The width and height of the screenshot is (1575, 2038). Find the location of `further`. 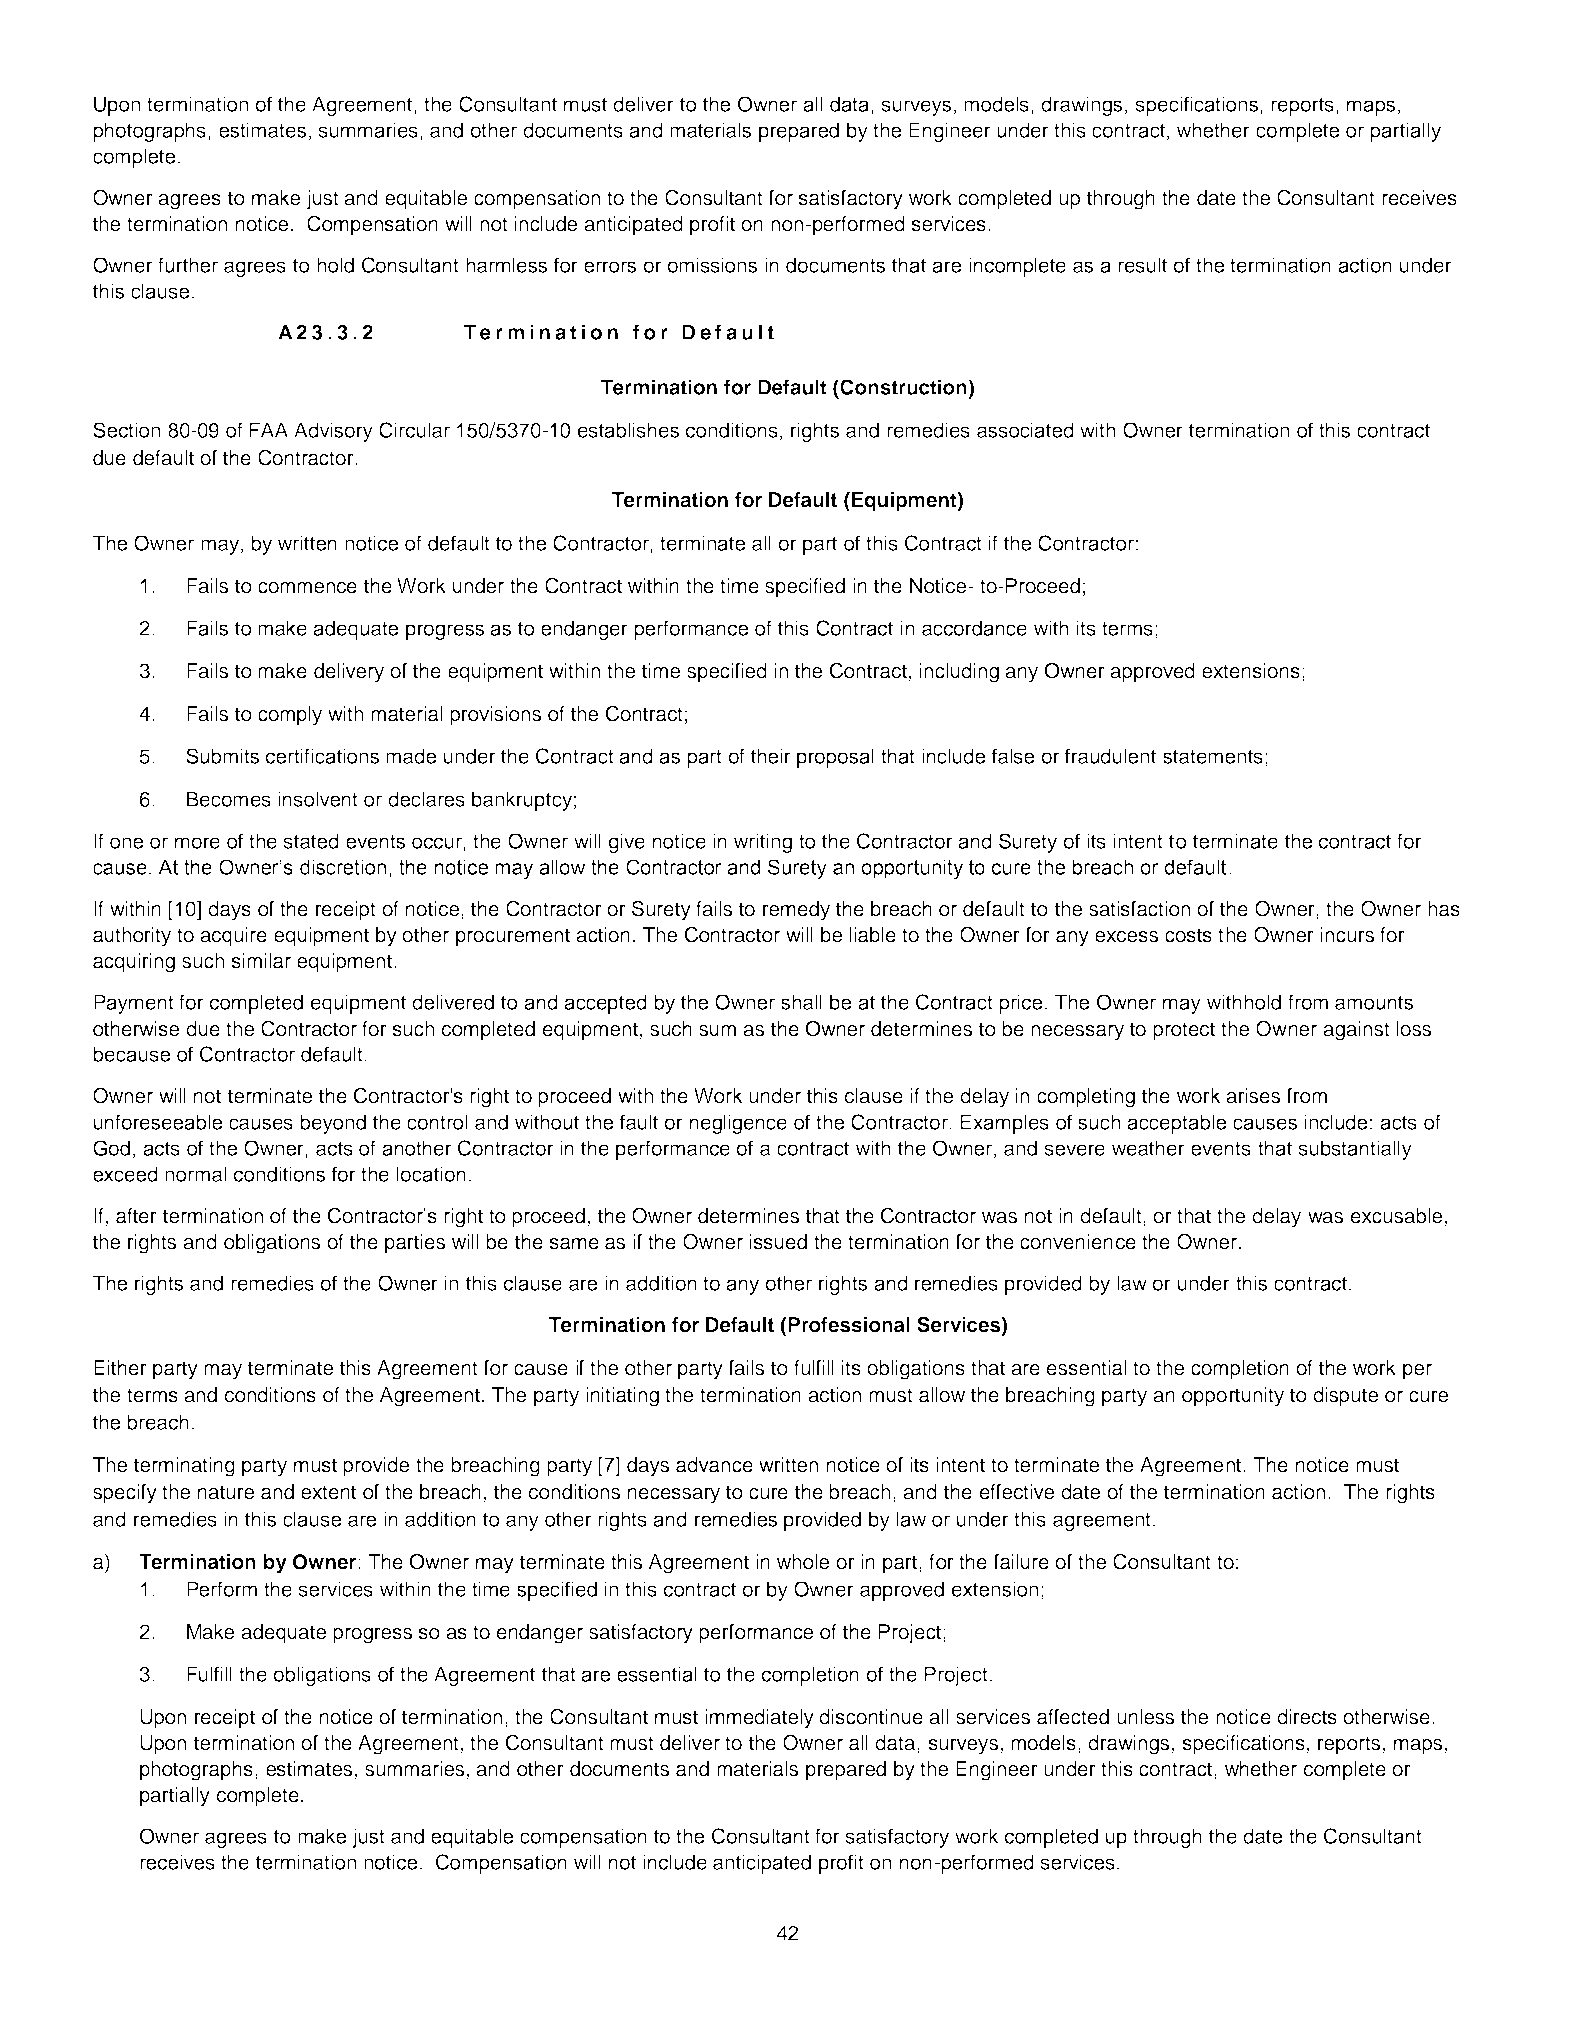

further is located at coordinates (188, 265).
